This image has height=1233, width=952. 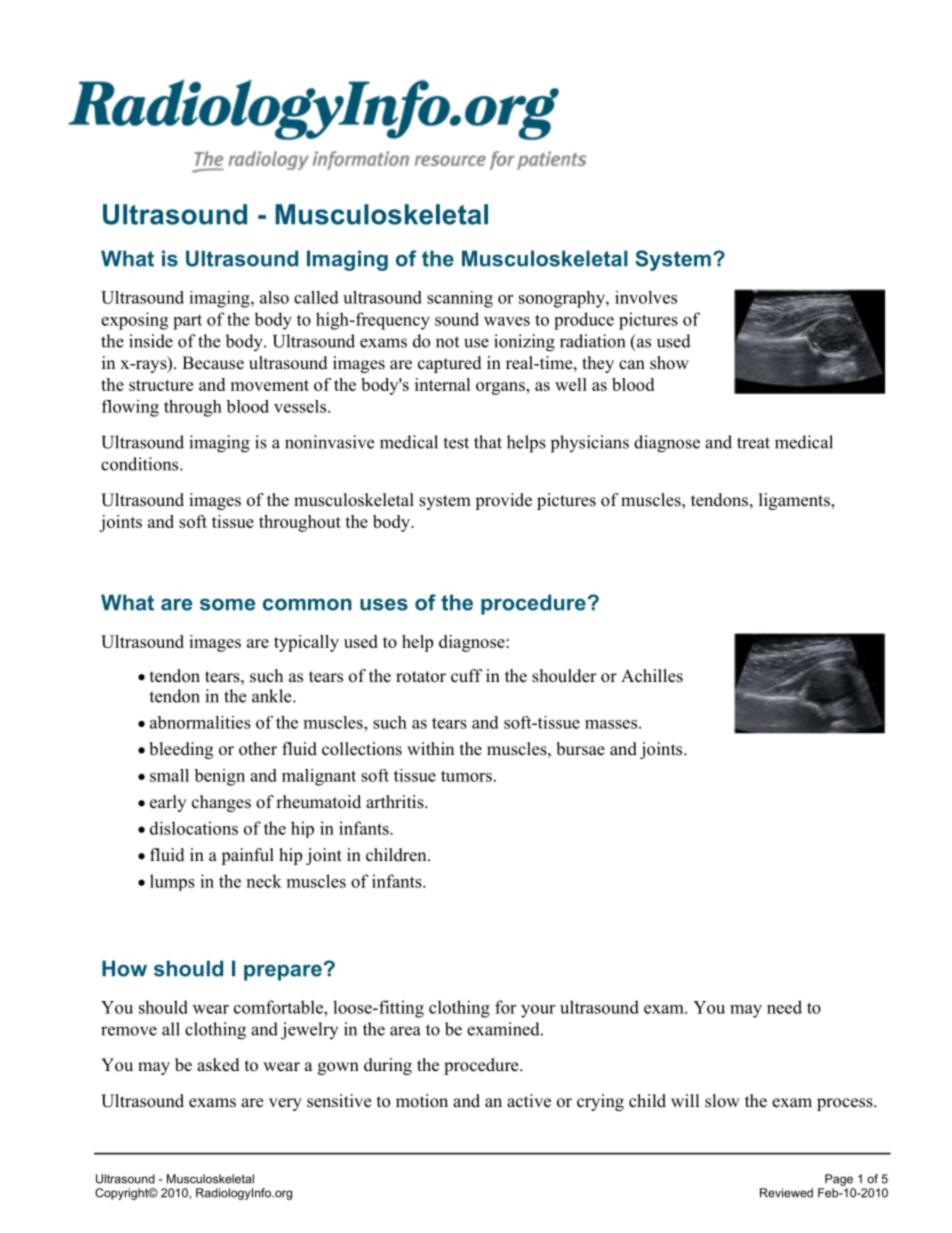 What do you see at coordinates (187, 322) in the image?
I see `part` at bounding box center [187, 322].
